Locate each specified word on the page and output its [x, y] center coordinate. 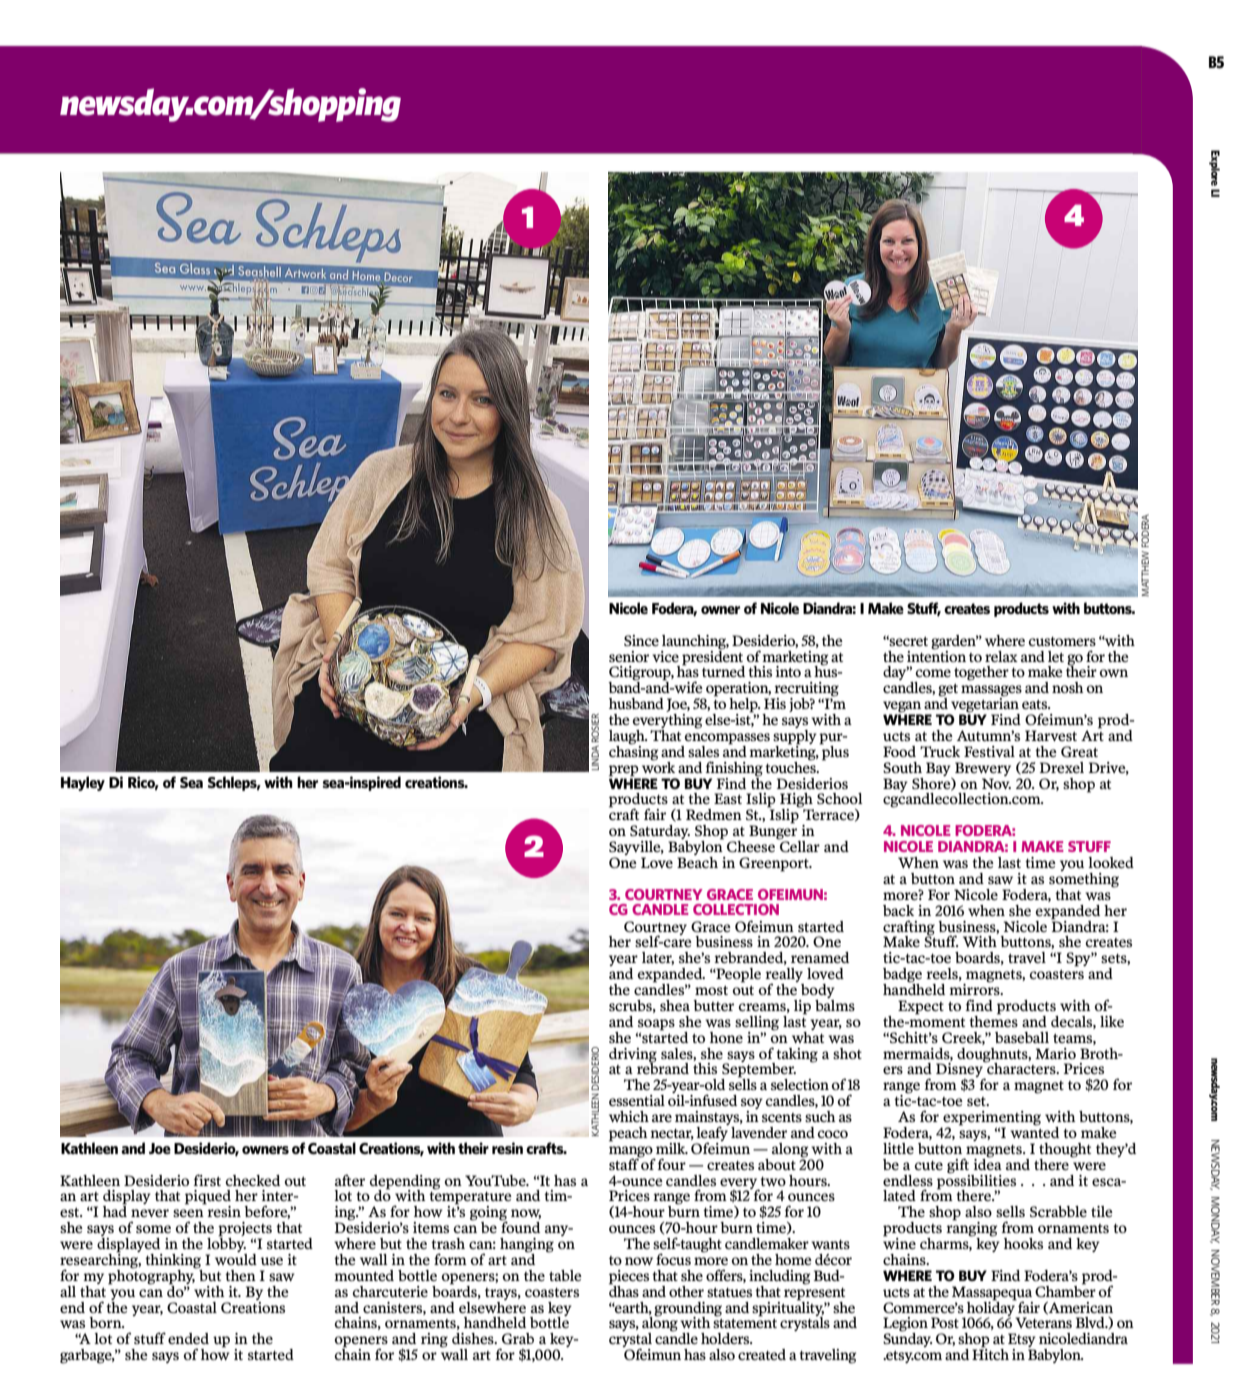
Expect [921, 1007]
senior [629, 656]
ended [188, 1338]
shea [675, 1005]
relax [1001, 656]
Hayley [83, 783]
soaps [656, 1025]
